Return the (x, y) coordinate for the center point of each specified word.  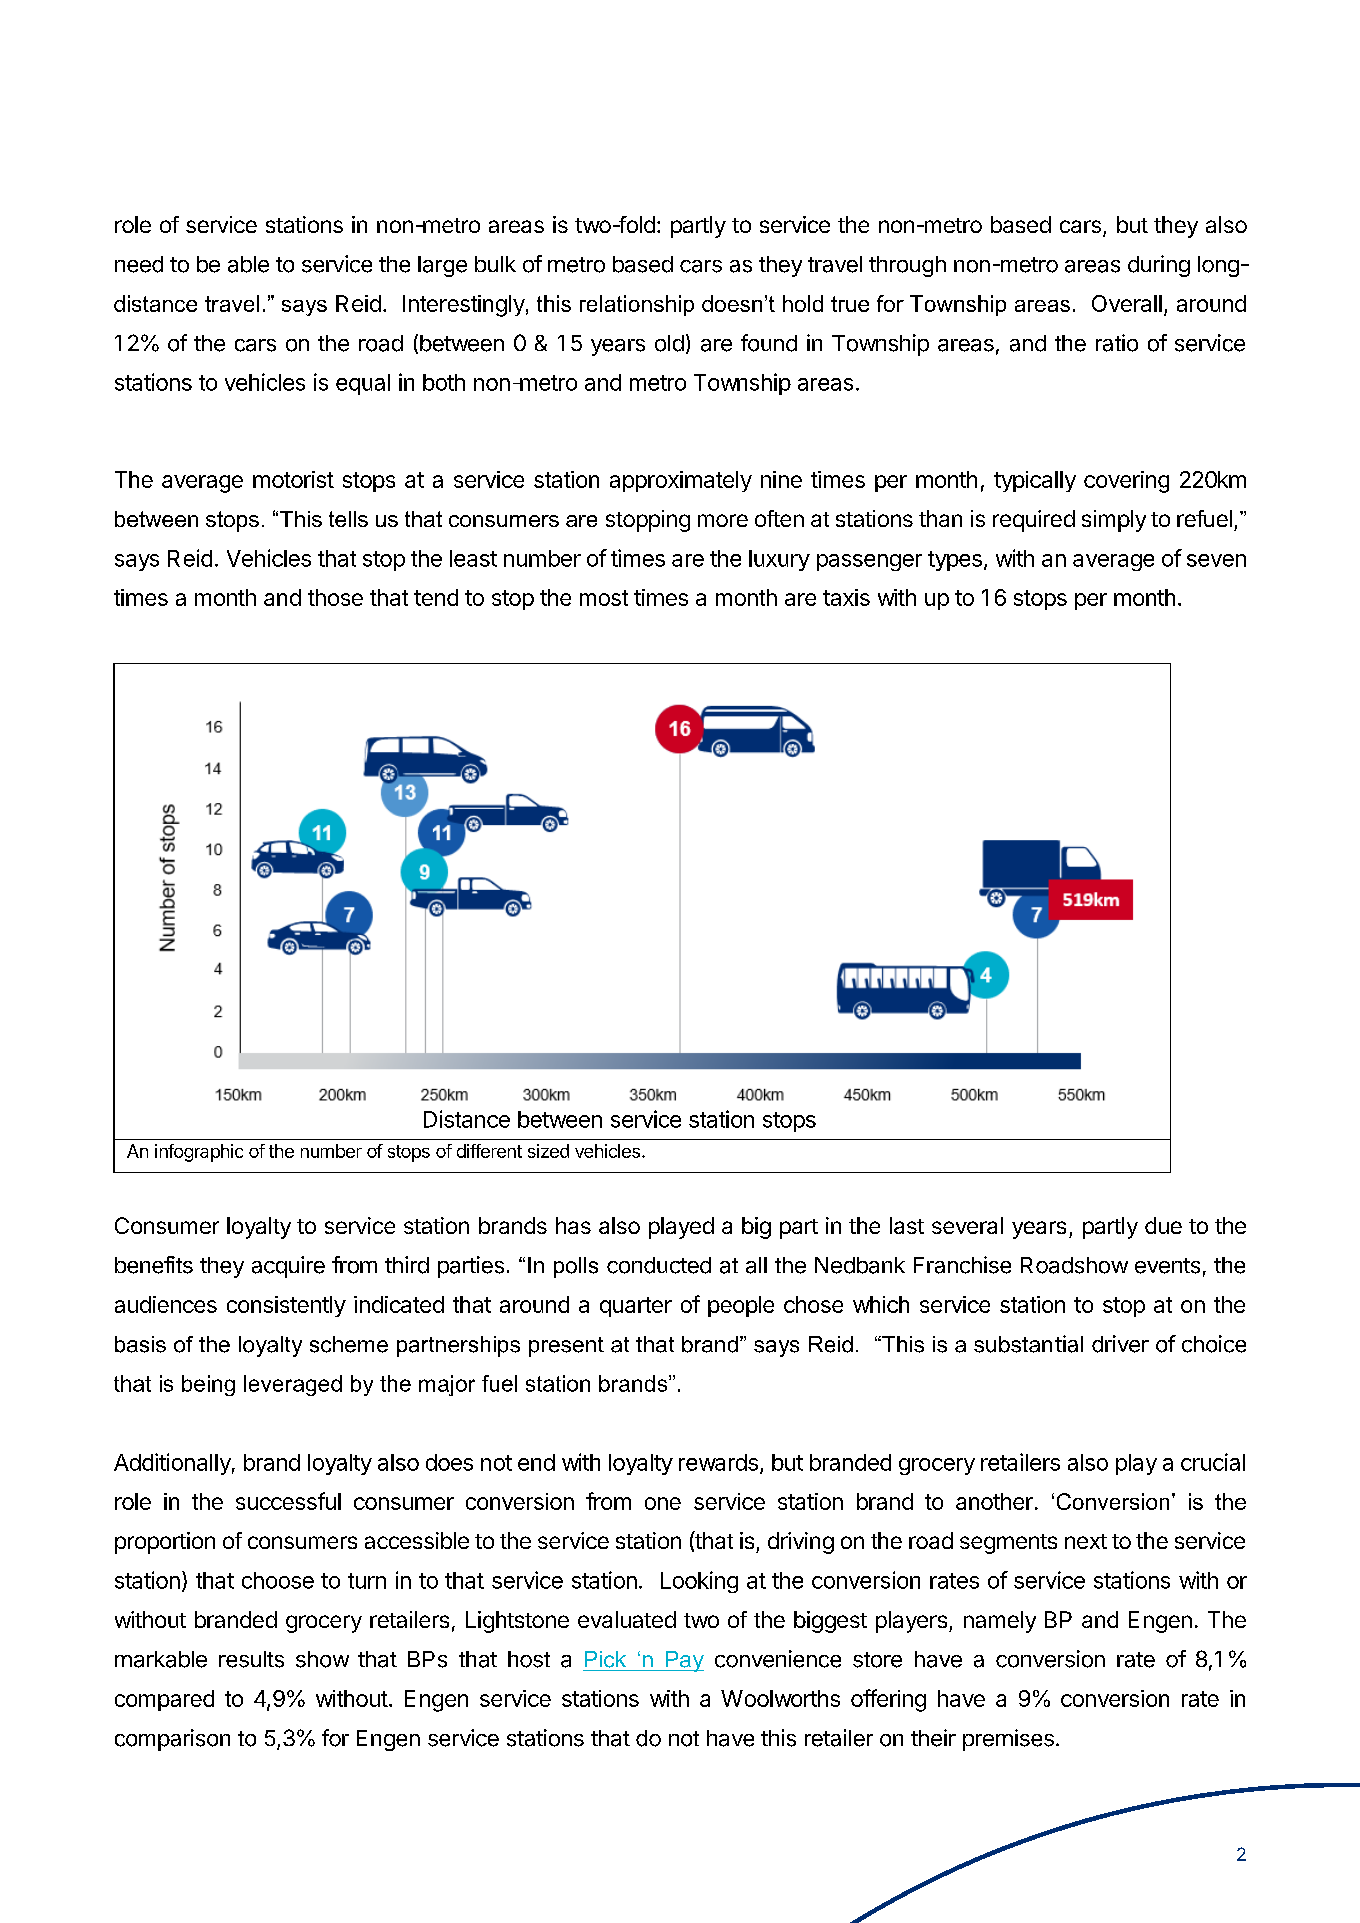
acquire (288, 1267)
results (251, 1659)
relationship (637, 305)
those (335, 597)
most (604, 598)
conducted (659, 1265)
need (139, 264)
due (1163, 1225)
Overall (1127, 303)
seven (1216, 560)
